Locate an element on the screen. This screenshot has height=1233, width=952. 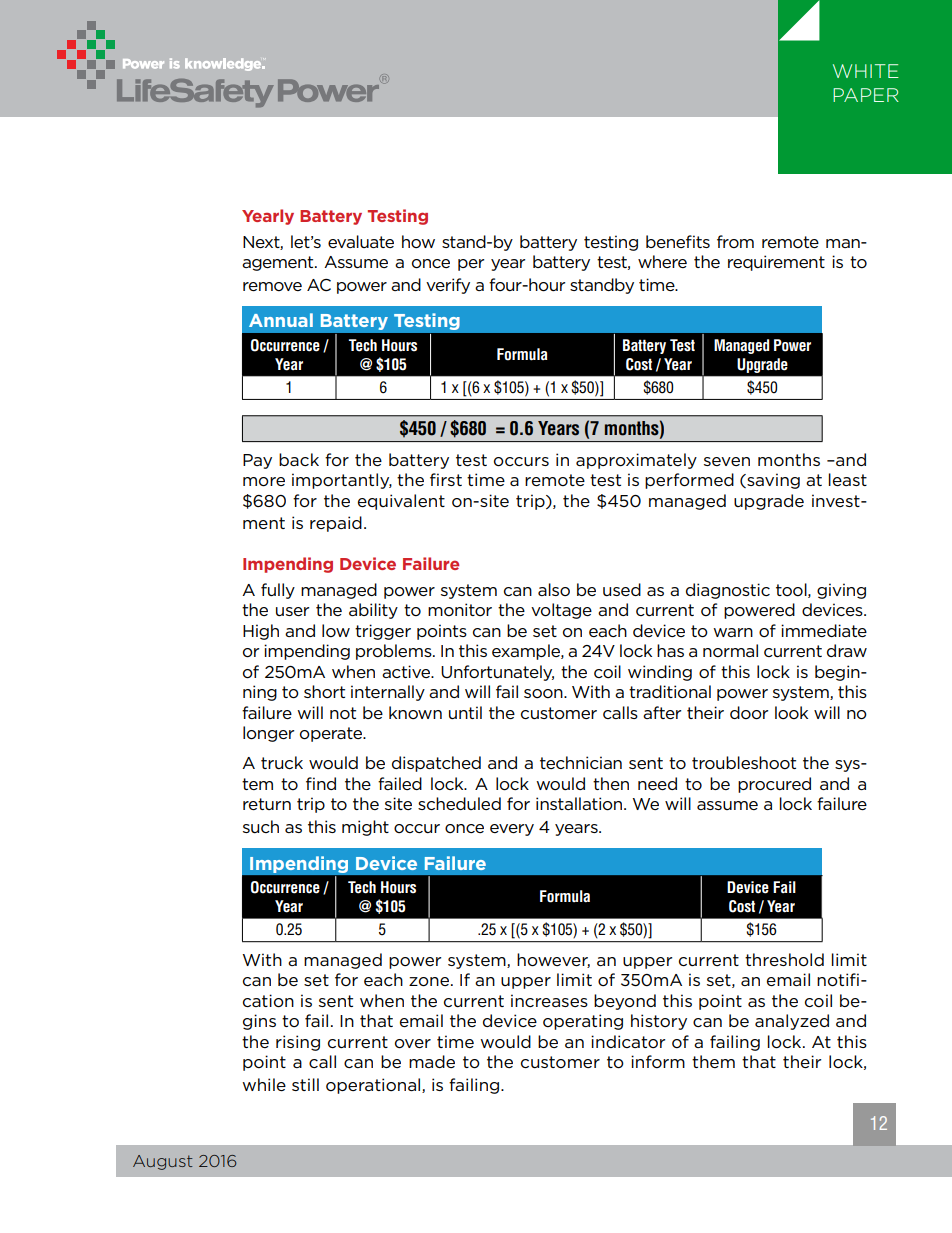
benefits is located at coordinates (678, 241).
